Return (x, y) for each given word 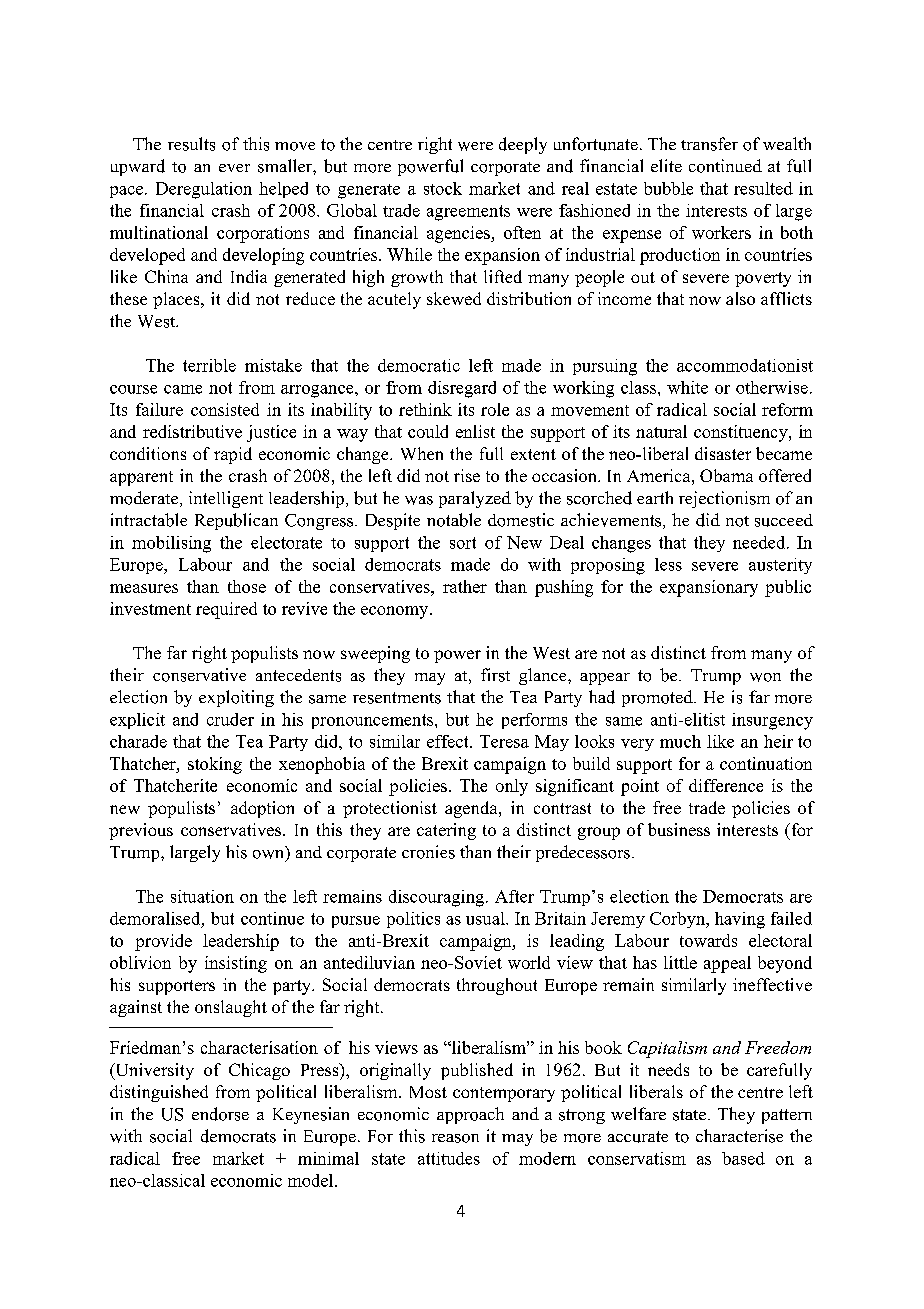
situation (202, 896)
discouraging (436, 898)
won (765, 677)
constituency (742, 433)
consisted (225, 409)
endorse (220, 1114)
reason (455, 1138)
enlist (475, 431)
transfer (709, 144)
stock (443, 188)
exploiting (236, 698)
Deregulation (204, 190)
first (495, 675)
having (740, 920)
